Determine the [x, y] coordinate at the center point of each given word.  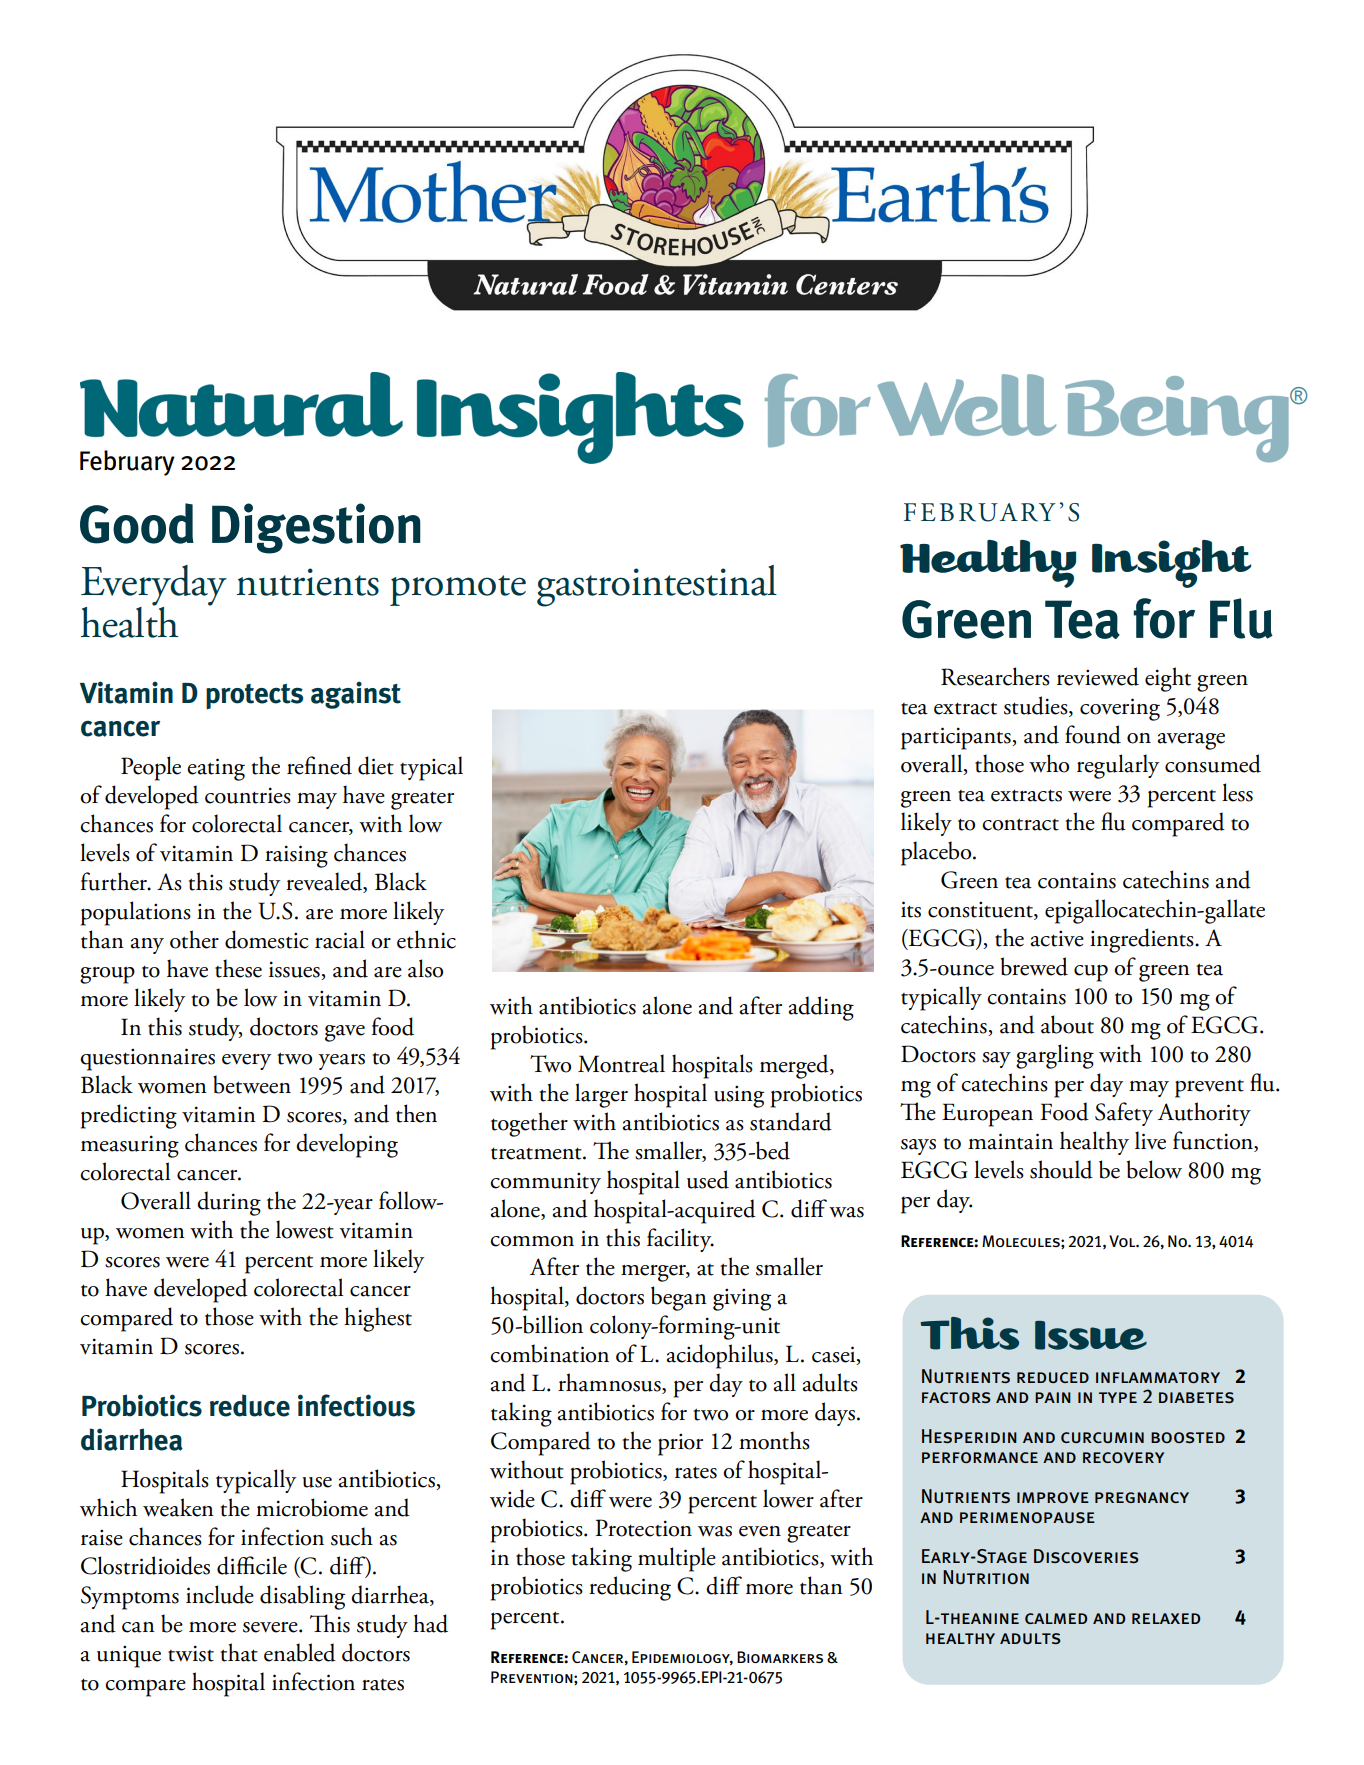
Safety [1124, 1114]
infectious [356, 1405]
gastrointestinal [657, 586]
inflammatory [1158, 1377]
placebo [937, 853]
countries [248, 795]
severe [271, 1627]
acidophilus [720, 1356]
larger [601, 1095]
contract [1020, 824]
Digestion [316, 528]
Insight [1171, 564]
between [252, 1084]
